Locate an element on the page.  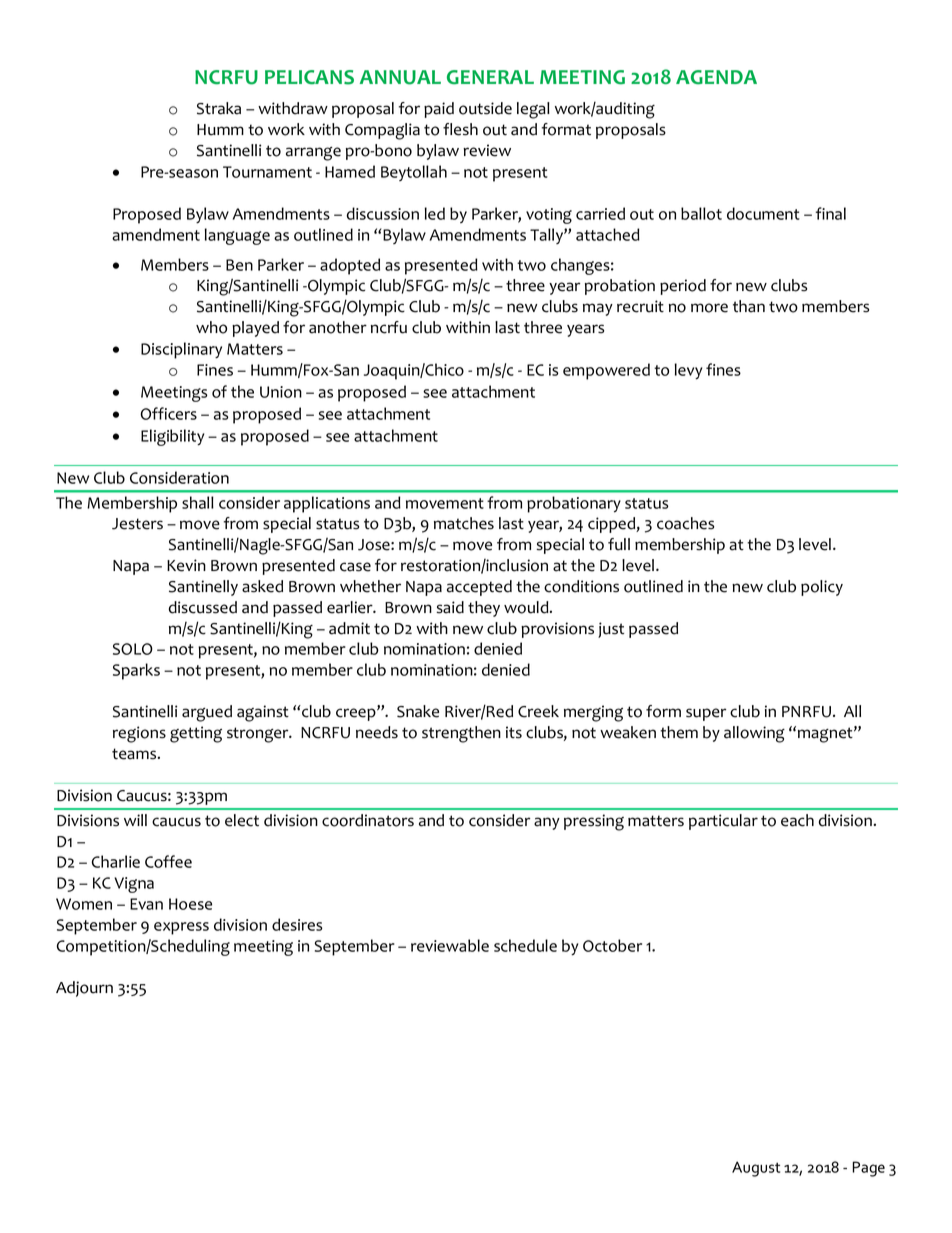
express is located at coordinates (181, 928).
